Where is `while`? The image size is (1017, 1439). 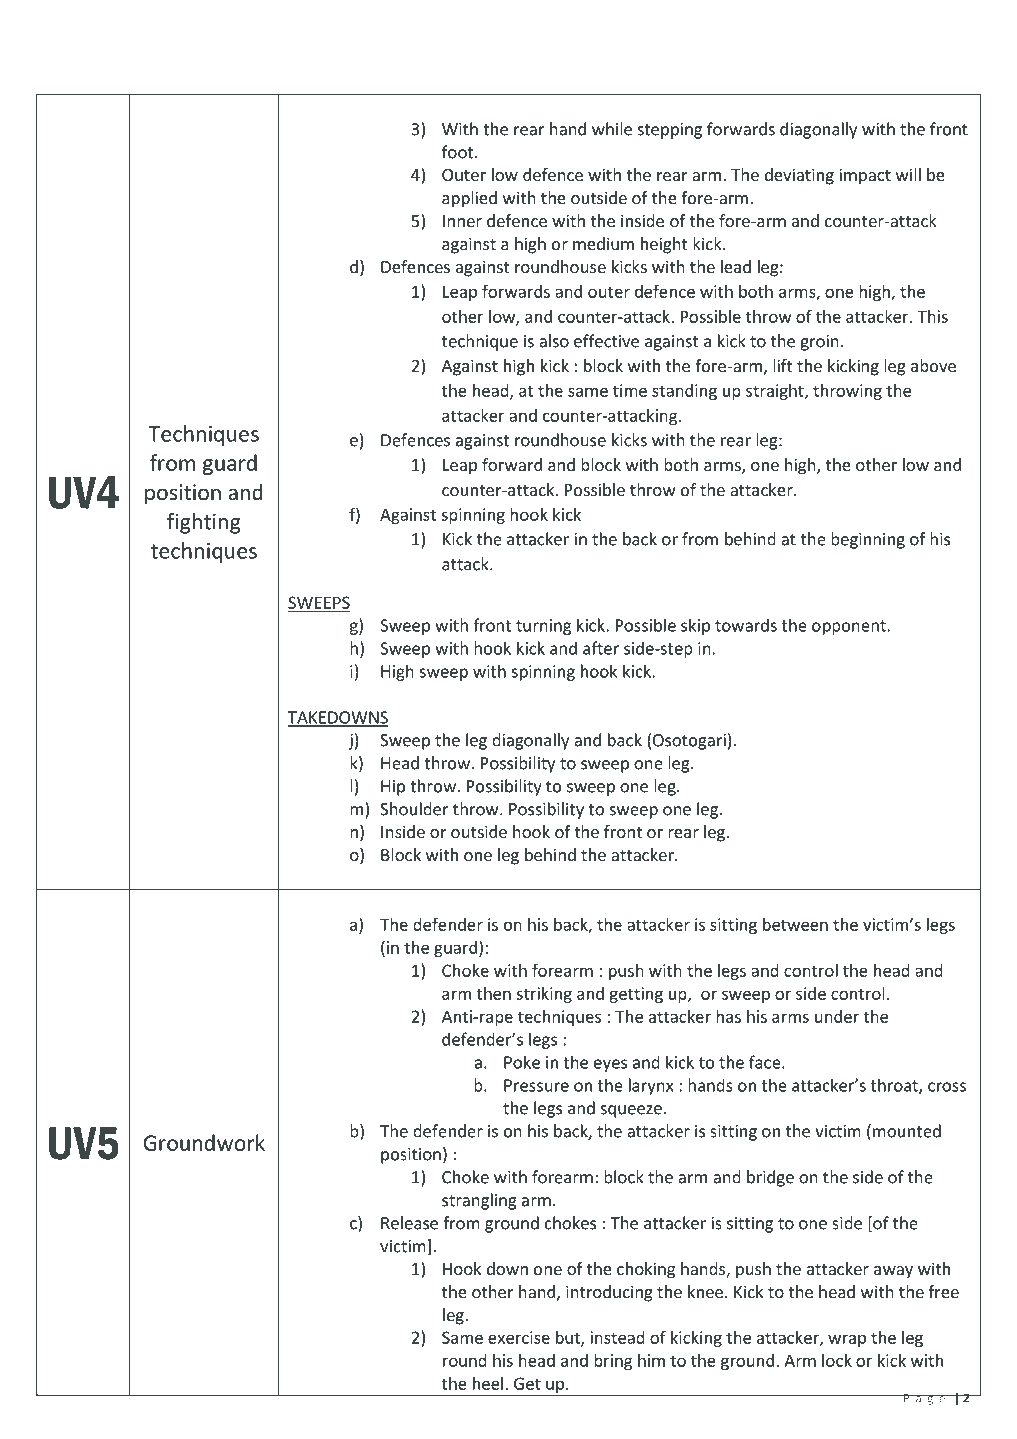 while is located at coordinates (612, 129).
